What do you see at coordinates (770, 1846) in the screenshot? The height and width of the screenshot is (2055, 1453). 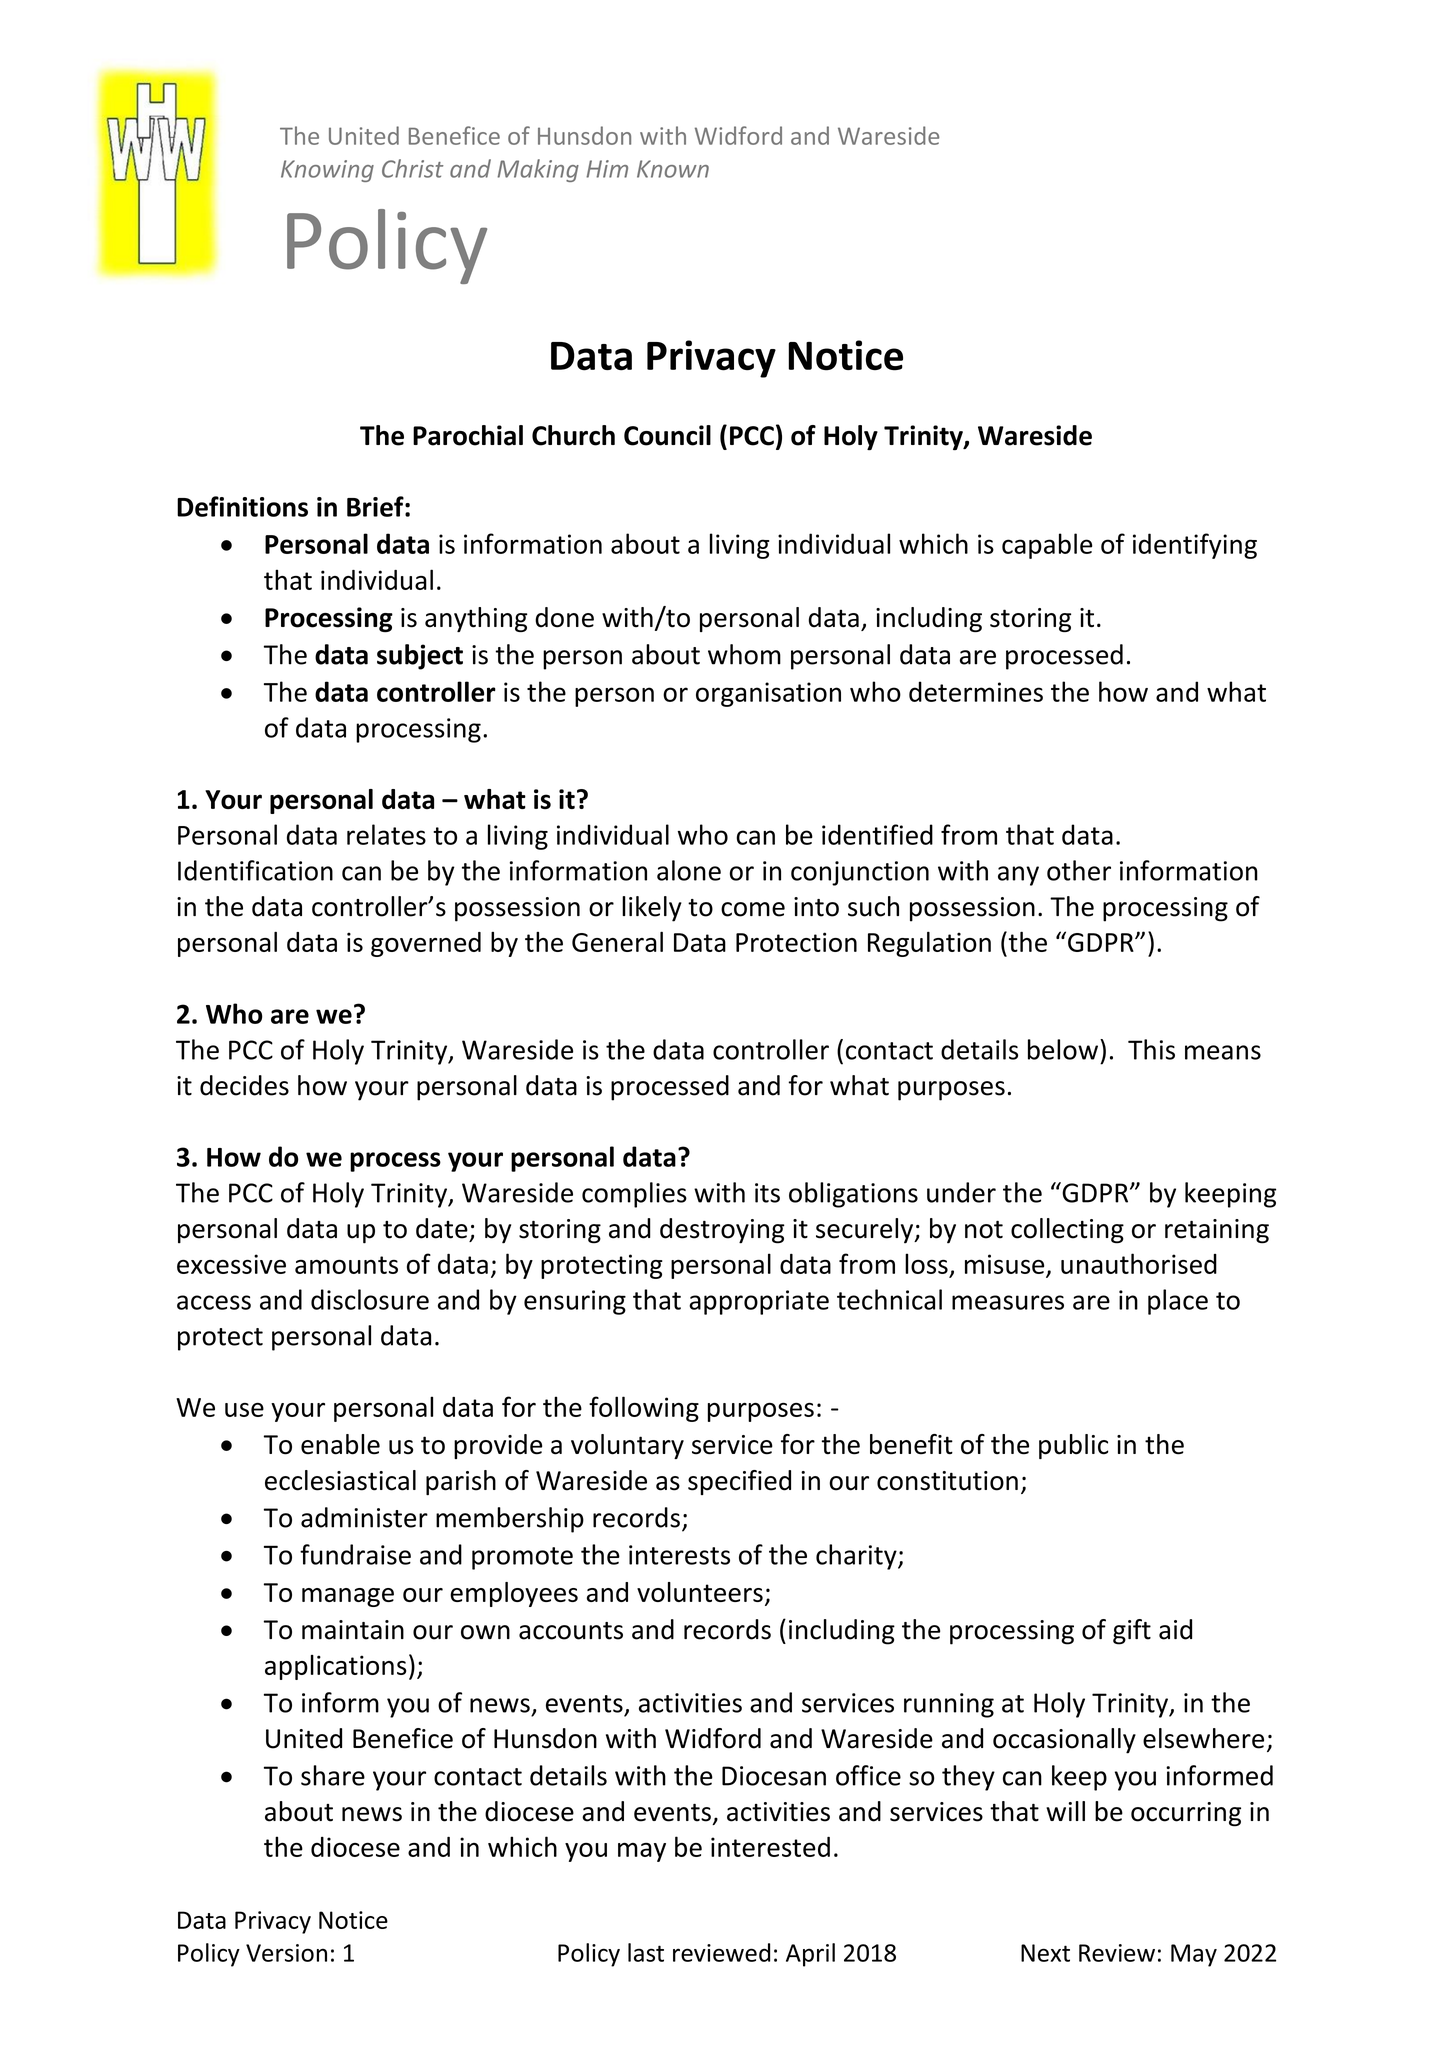 I see `interested` at bounding box center [770, 1846].
